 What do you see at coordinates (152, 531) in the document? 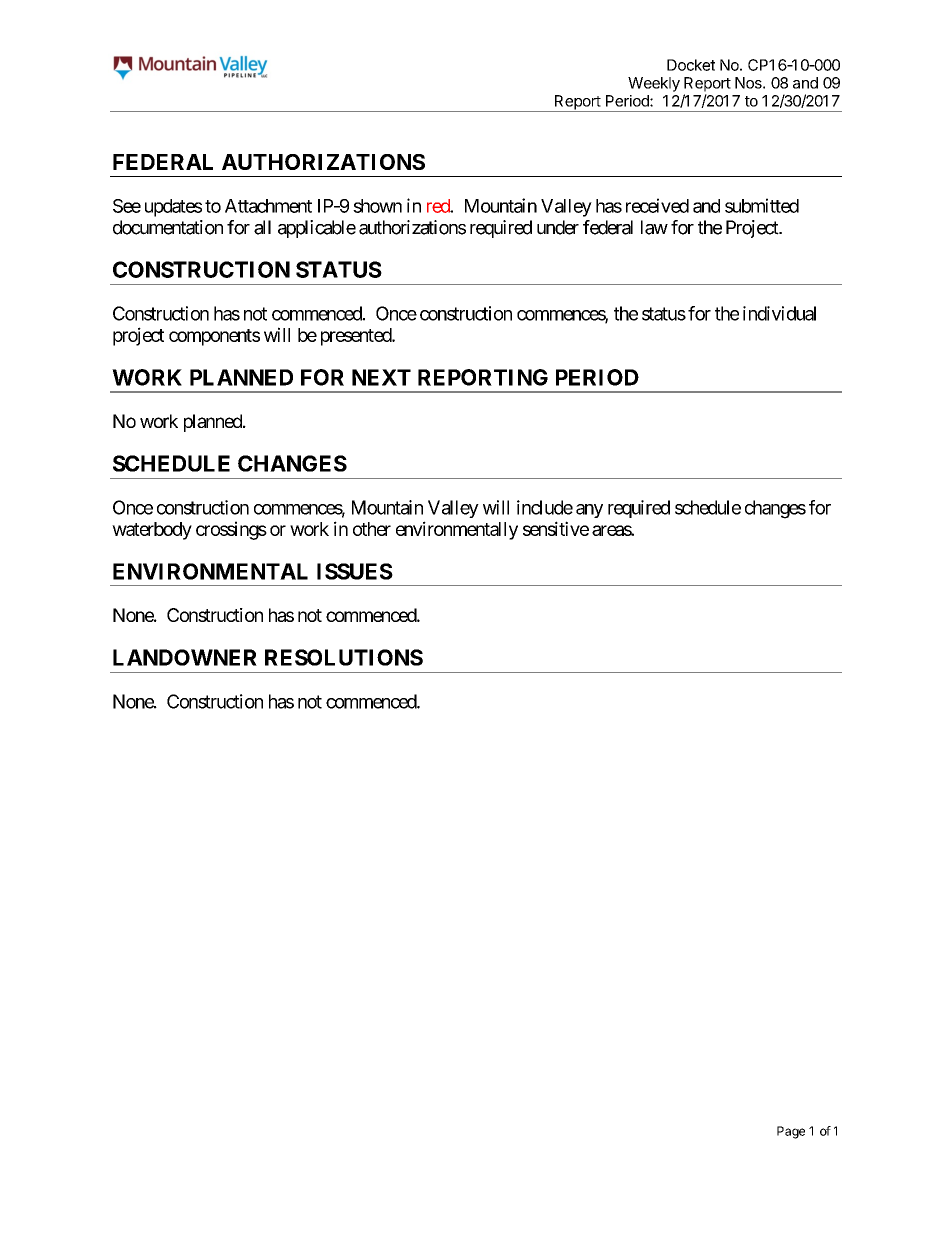
I see `waterbody` at bounding box center [152, 531].
